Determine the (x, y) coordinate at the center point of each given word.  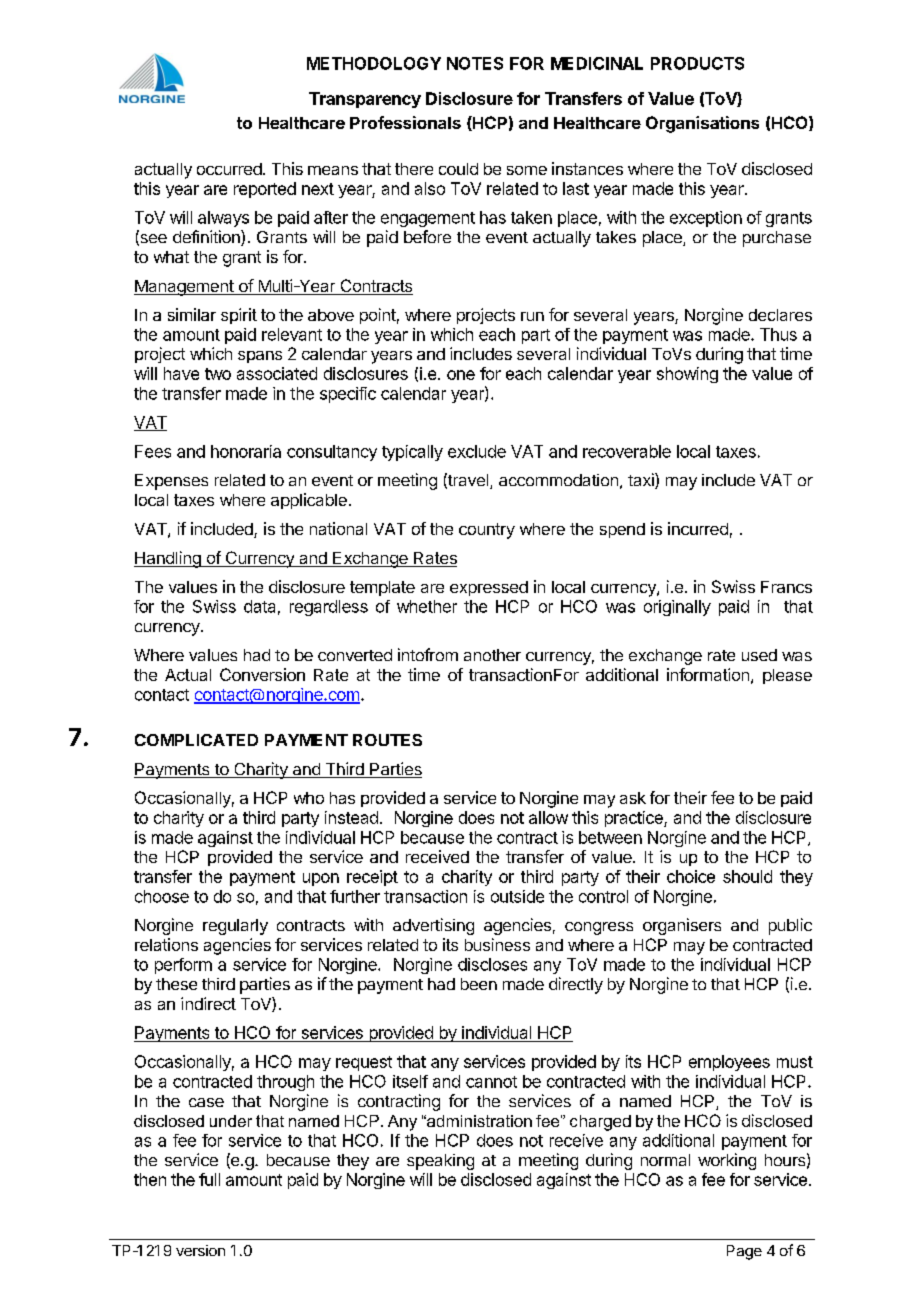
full (209, 1179)
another (492, 655)
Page (744, 1252)
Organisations (702, 124)
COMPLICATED (196, 740)
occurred (230, 169)
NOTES (475, 63)
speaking (440, 1162)
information (708, 674)
